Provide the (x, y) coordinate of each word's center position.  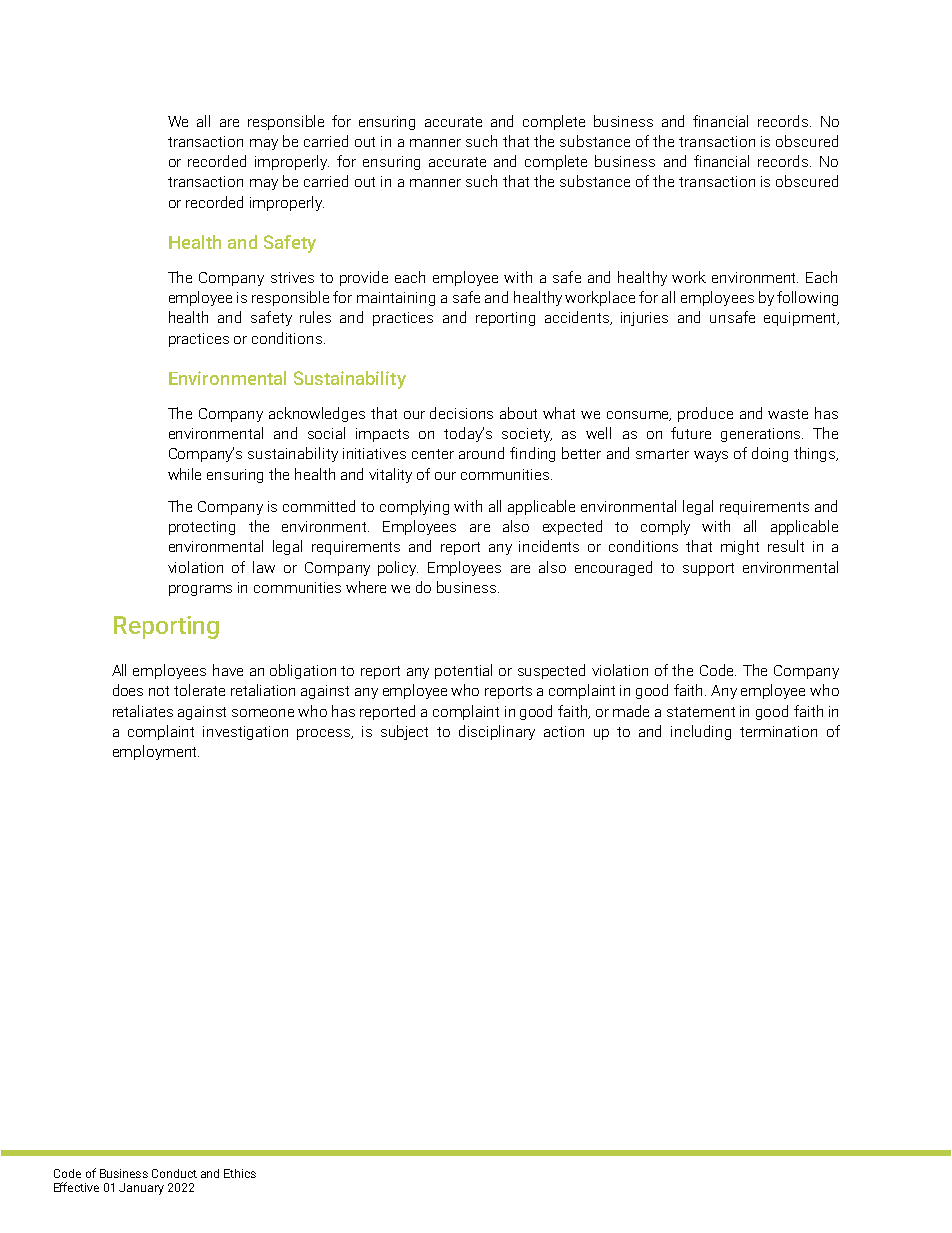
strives (292, 277)
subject (404, 732)
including (701, 732)
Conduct (174, 1173)
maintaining (396, 299)
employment (156, 752)
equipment (801, 319)
